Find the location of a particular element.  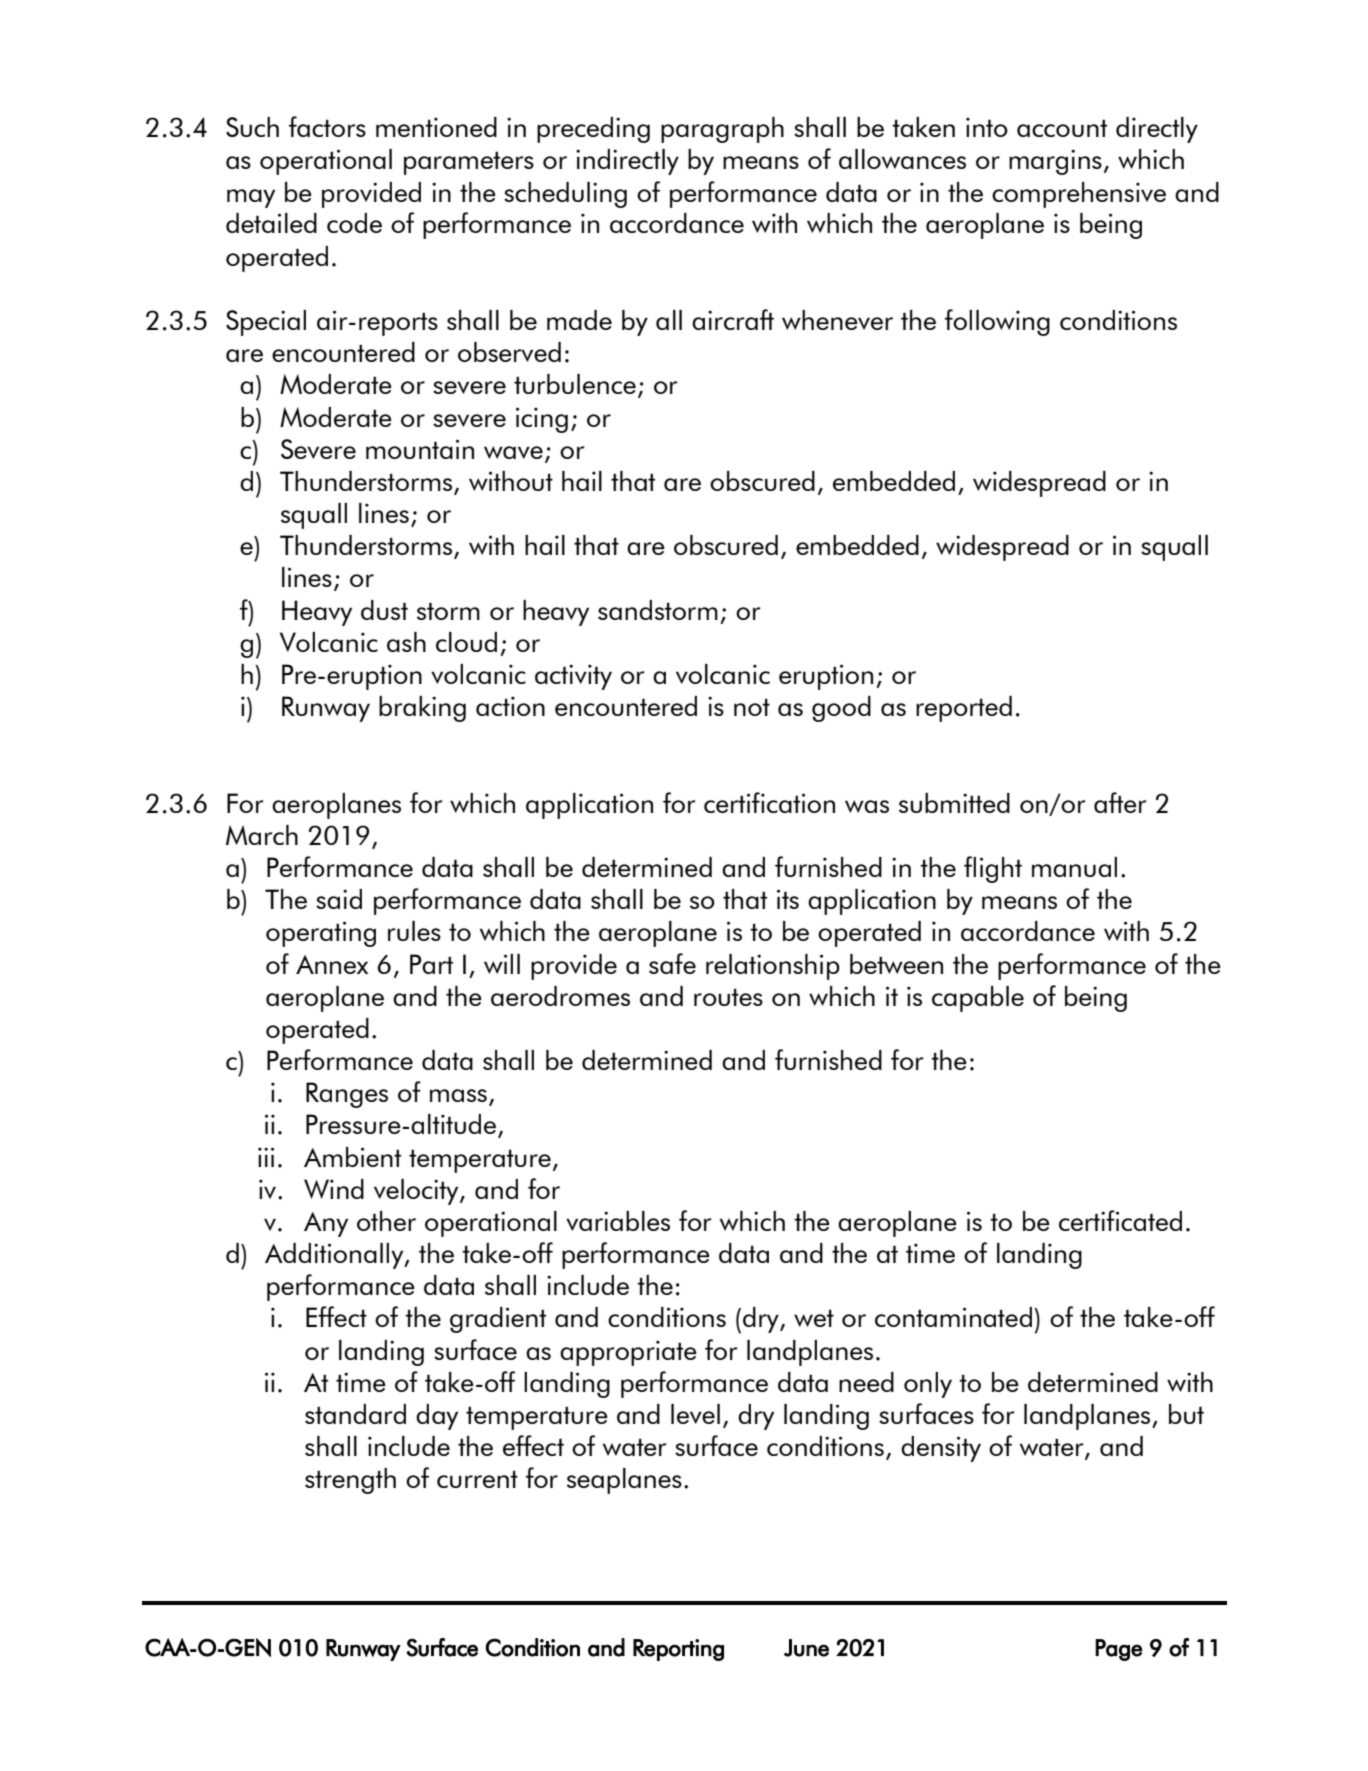

margins is located at coordinates (1055, 162).
